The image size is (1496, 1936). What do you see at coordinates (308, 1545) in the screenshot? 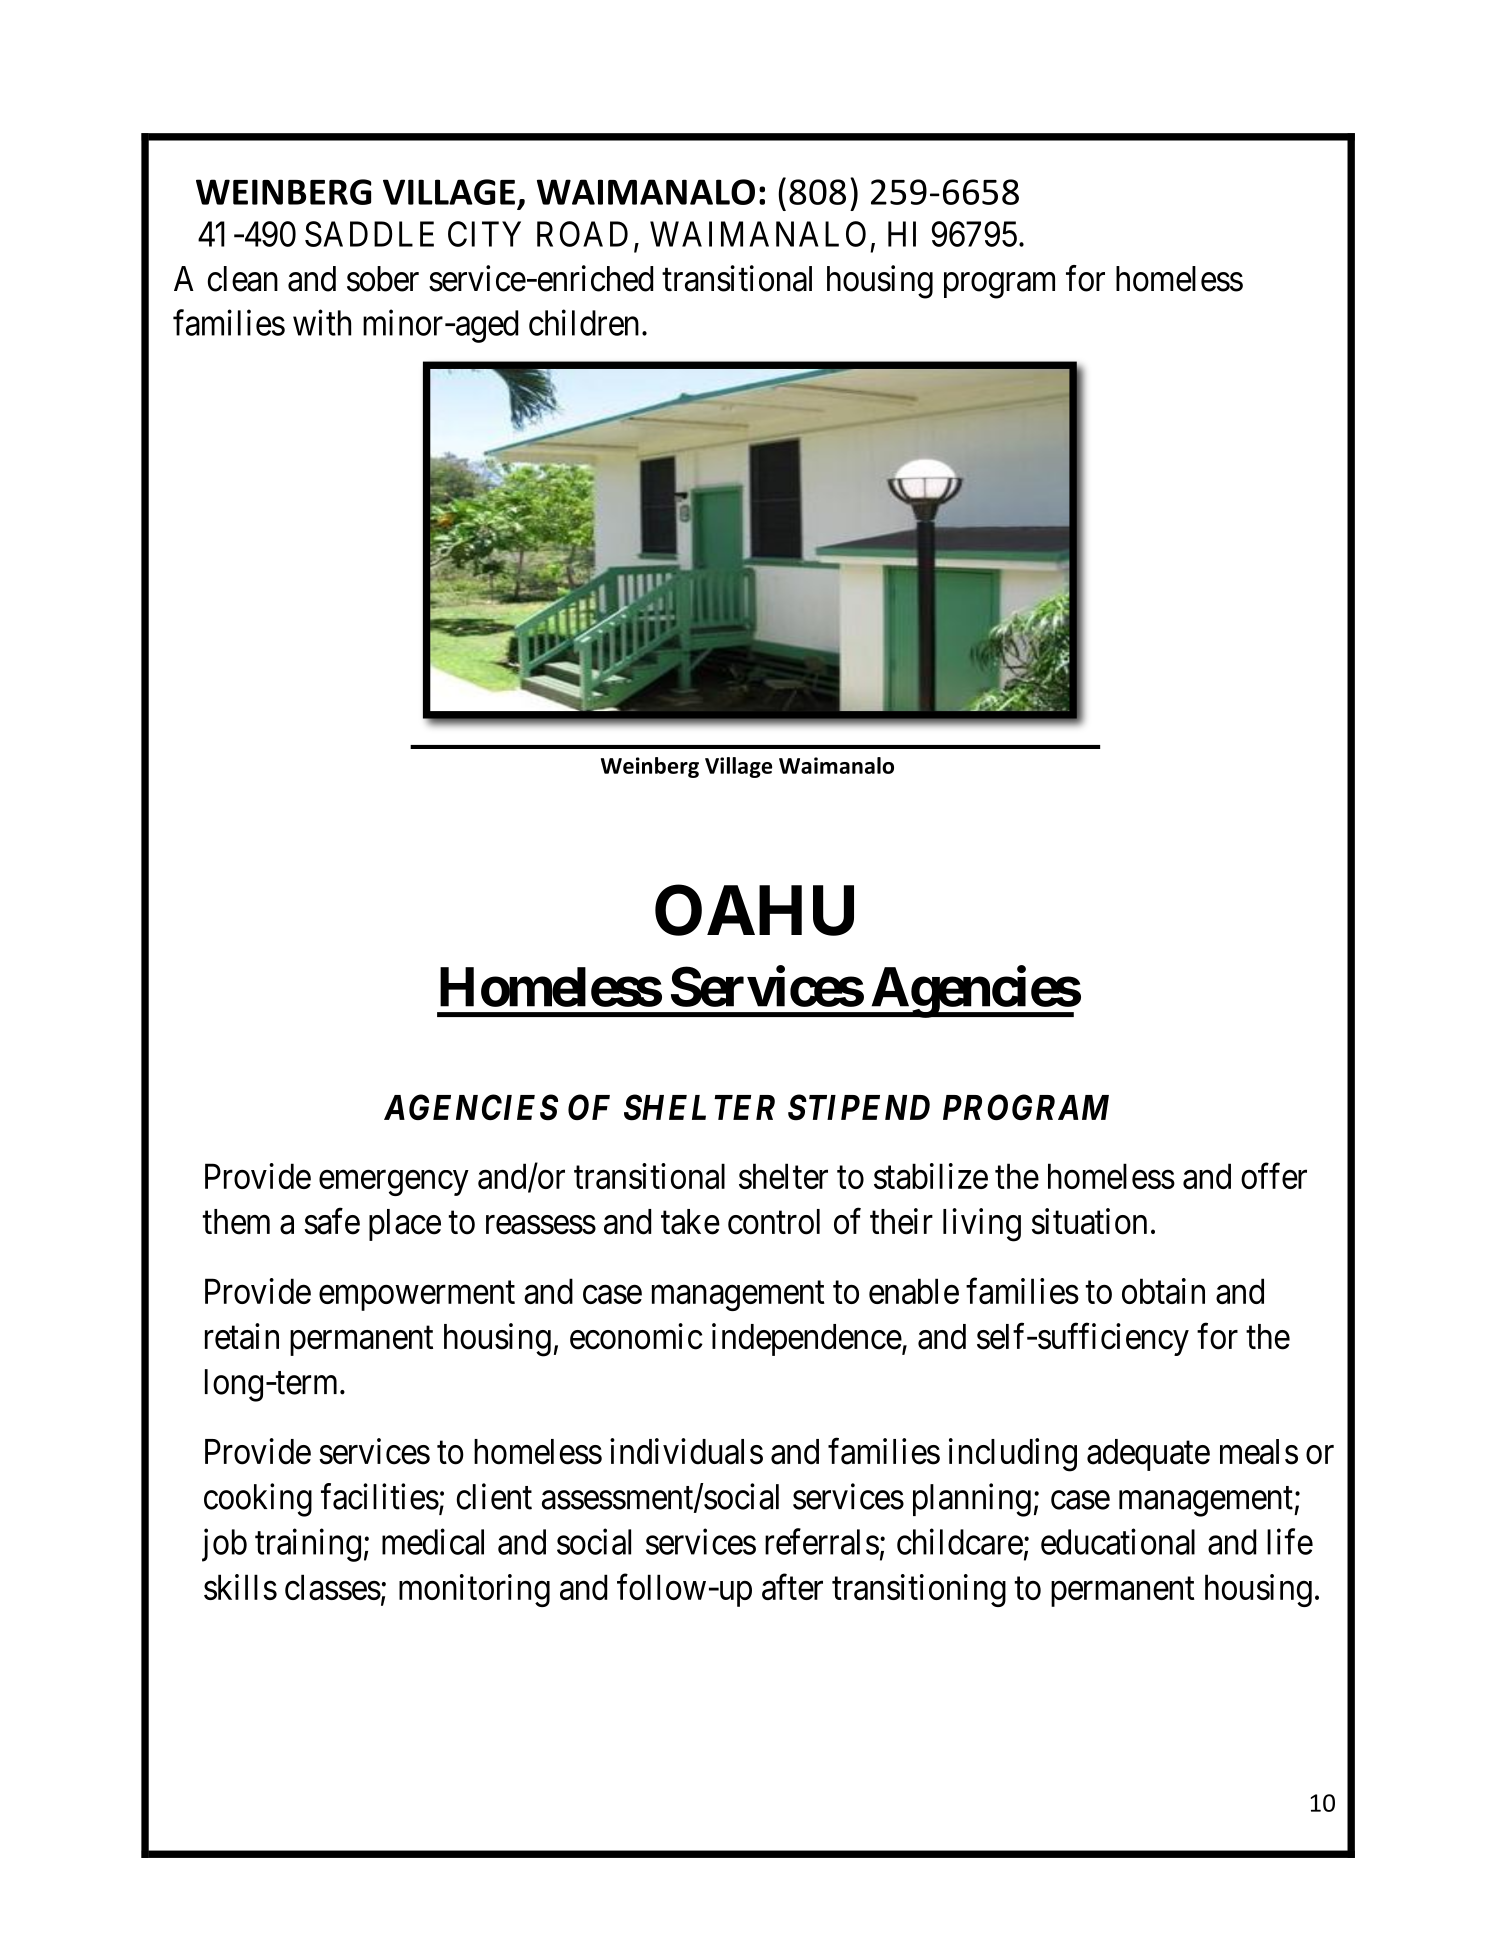
I see `training` at bounding box center [308, 1545].
